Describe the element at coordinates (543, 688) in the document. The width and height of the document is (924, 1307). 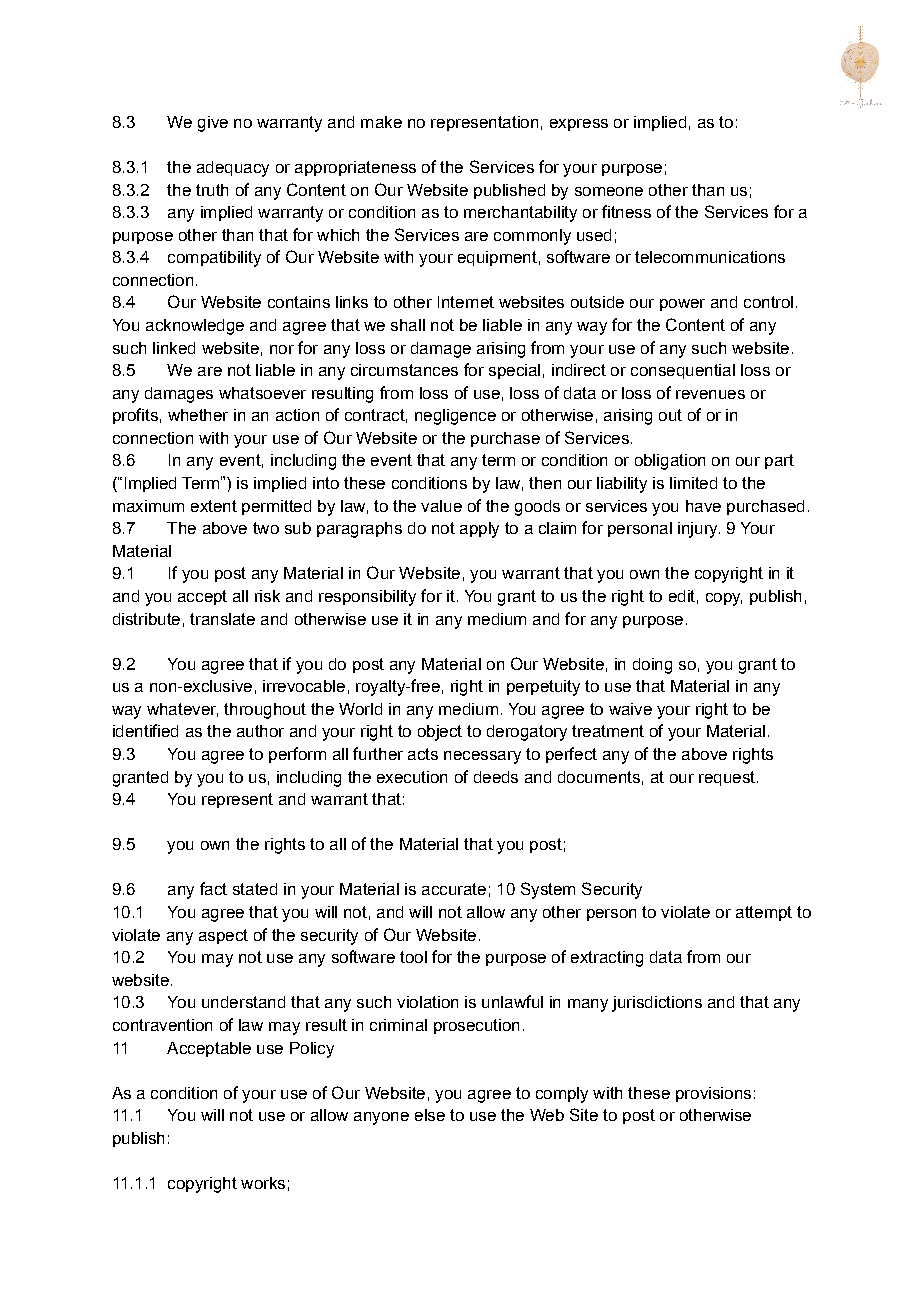
I see `perpetuity` at that location.
